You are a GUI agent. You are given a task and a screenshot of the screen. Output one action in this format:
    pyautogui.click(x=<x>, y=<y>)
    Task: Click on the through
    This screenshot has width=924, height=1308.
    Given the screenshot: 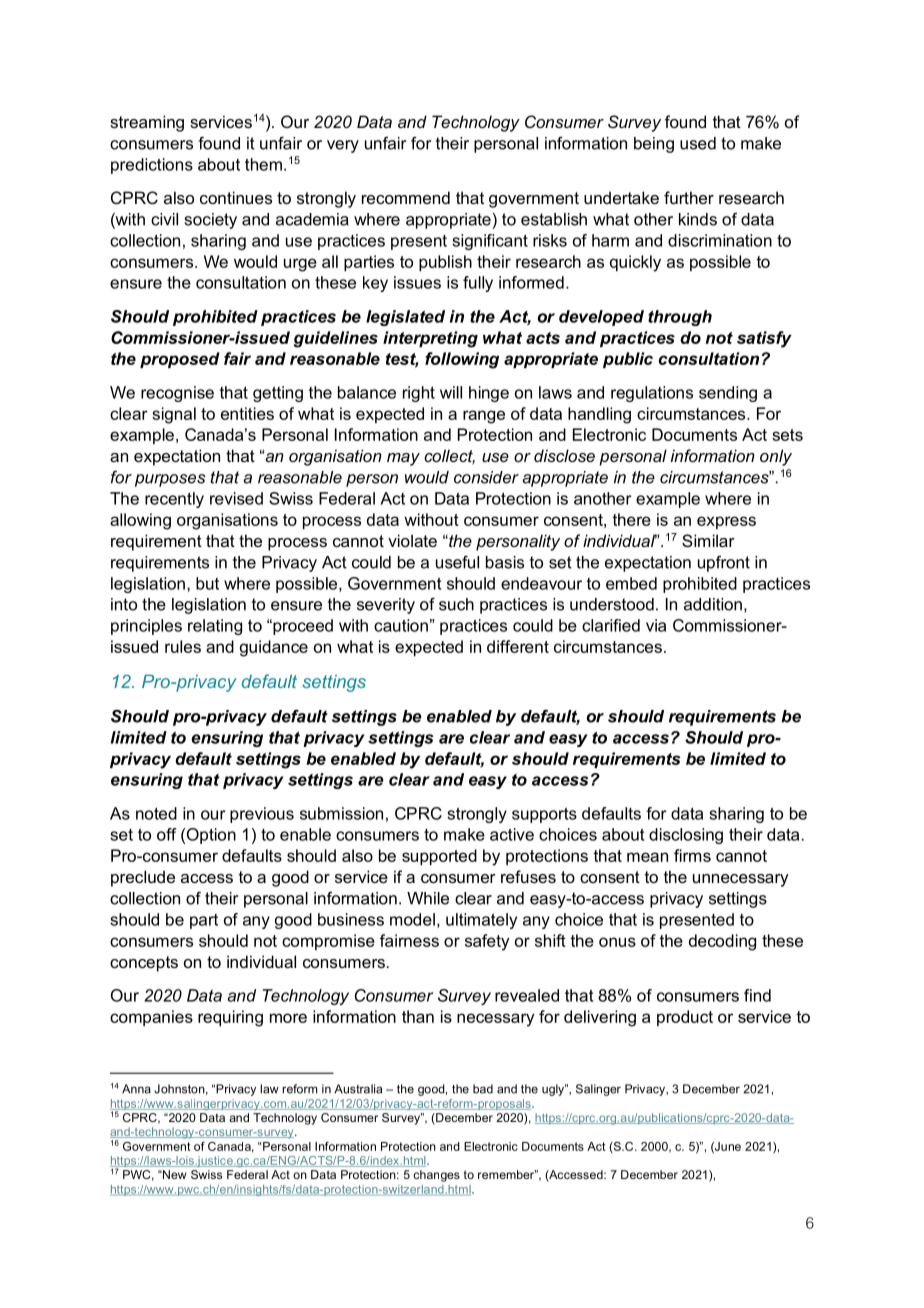 What is the action you would take?
    pyautogui.click(x=680, y=318)
